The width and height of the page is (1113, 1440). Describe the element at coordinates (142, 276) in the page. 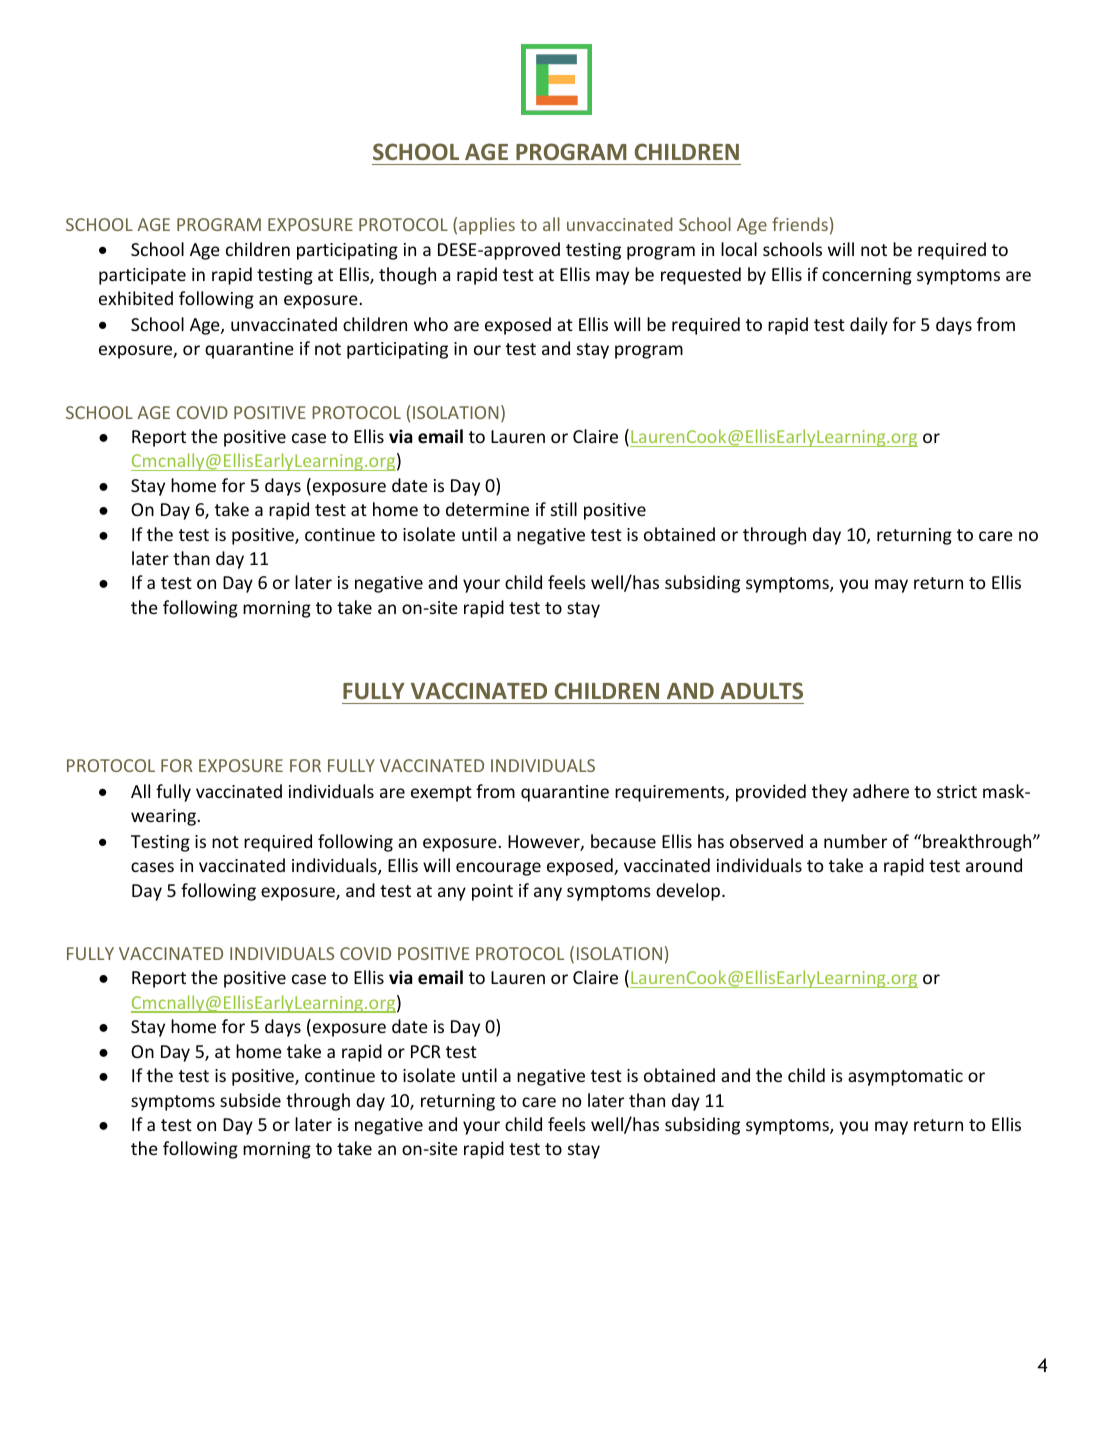

I see `participate` at that location.
